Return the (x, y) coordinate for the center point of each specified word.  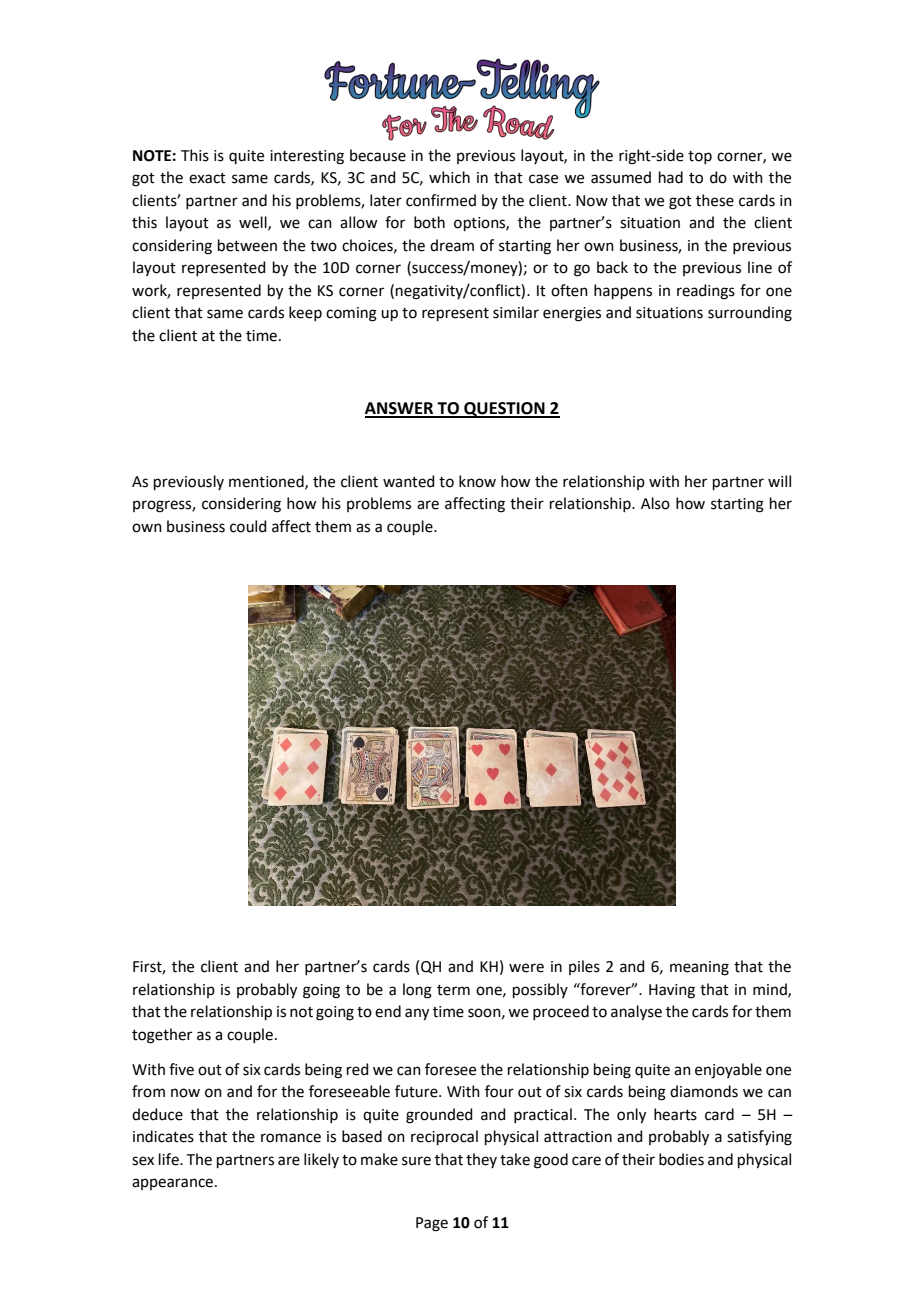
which (449, 177)
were (526, 968)
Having (672, 991)
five (181, 1069)
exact (207, 178)
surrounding (750, 314)
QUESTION (504, 410)
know (477, 481)
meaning (699, 968)
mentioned (267, 482)
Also (655, 503)
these (715, 200)
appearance (172, 1184)
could (248, 526)
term (453, 990)
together (162, 1036)
